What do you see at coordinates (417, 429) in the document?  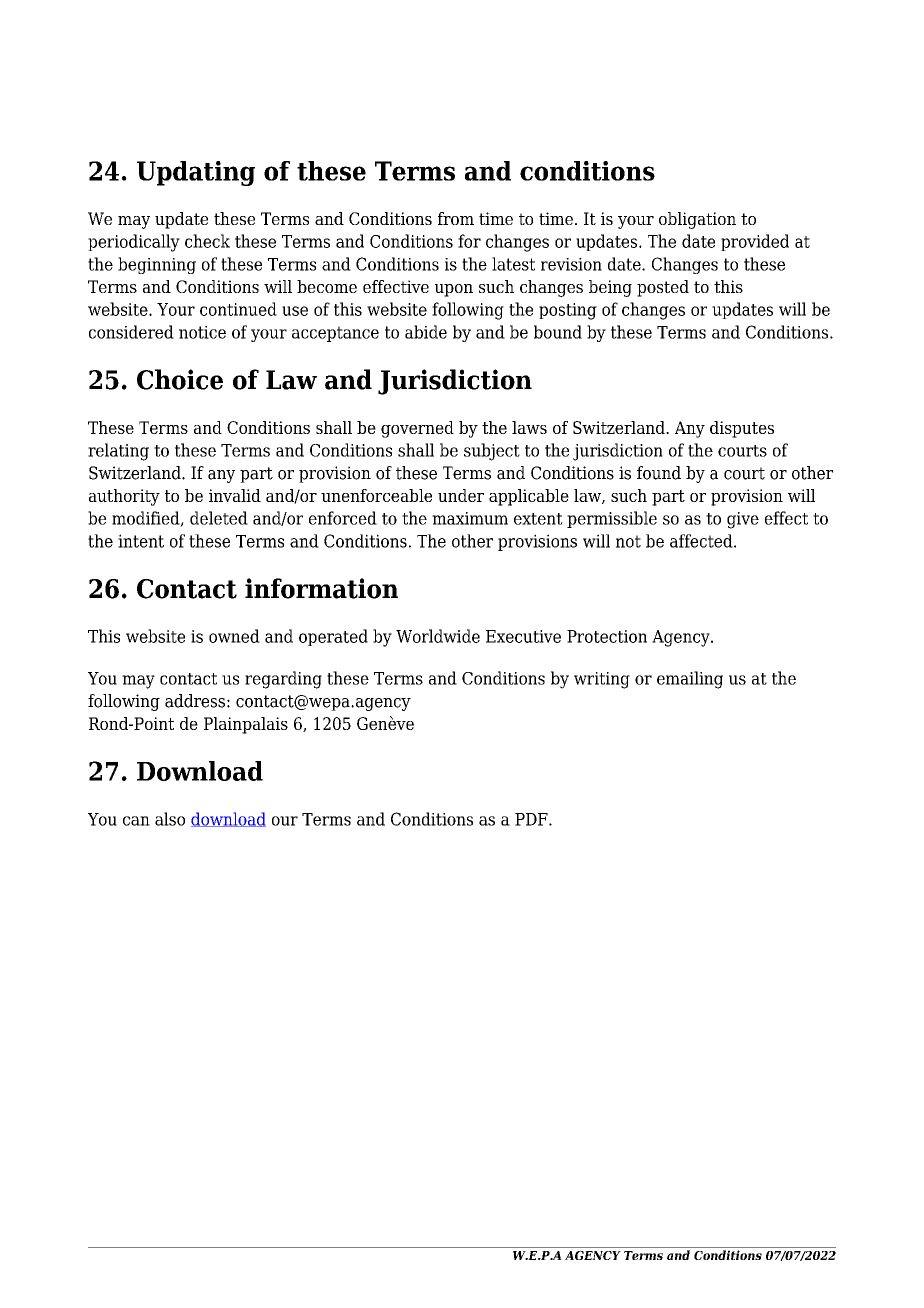 I see `governed` at bounding box center [417, 429].
